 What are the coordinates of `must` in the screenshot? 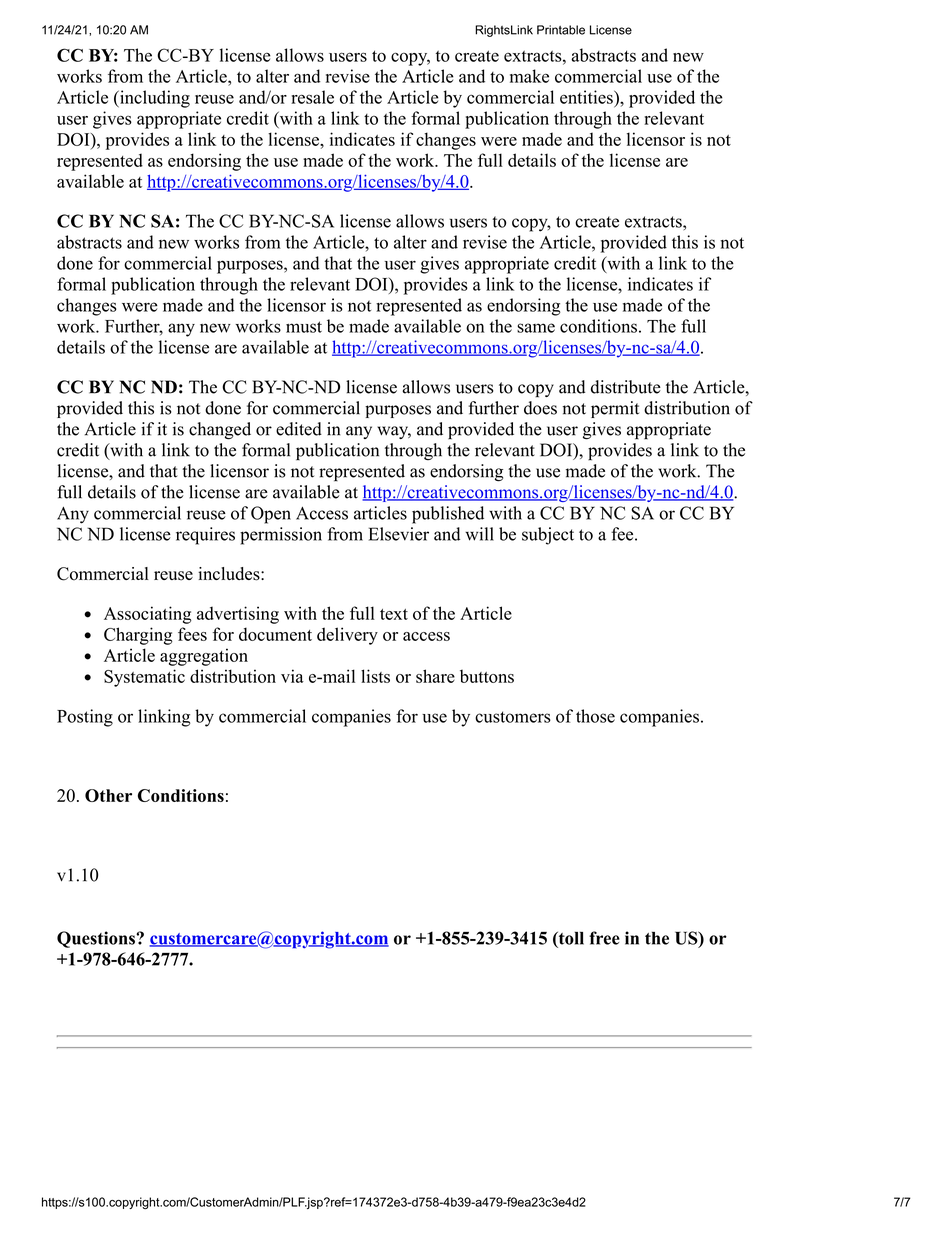 It's located at (304, 327).
